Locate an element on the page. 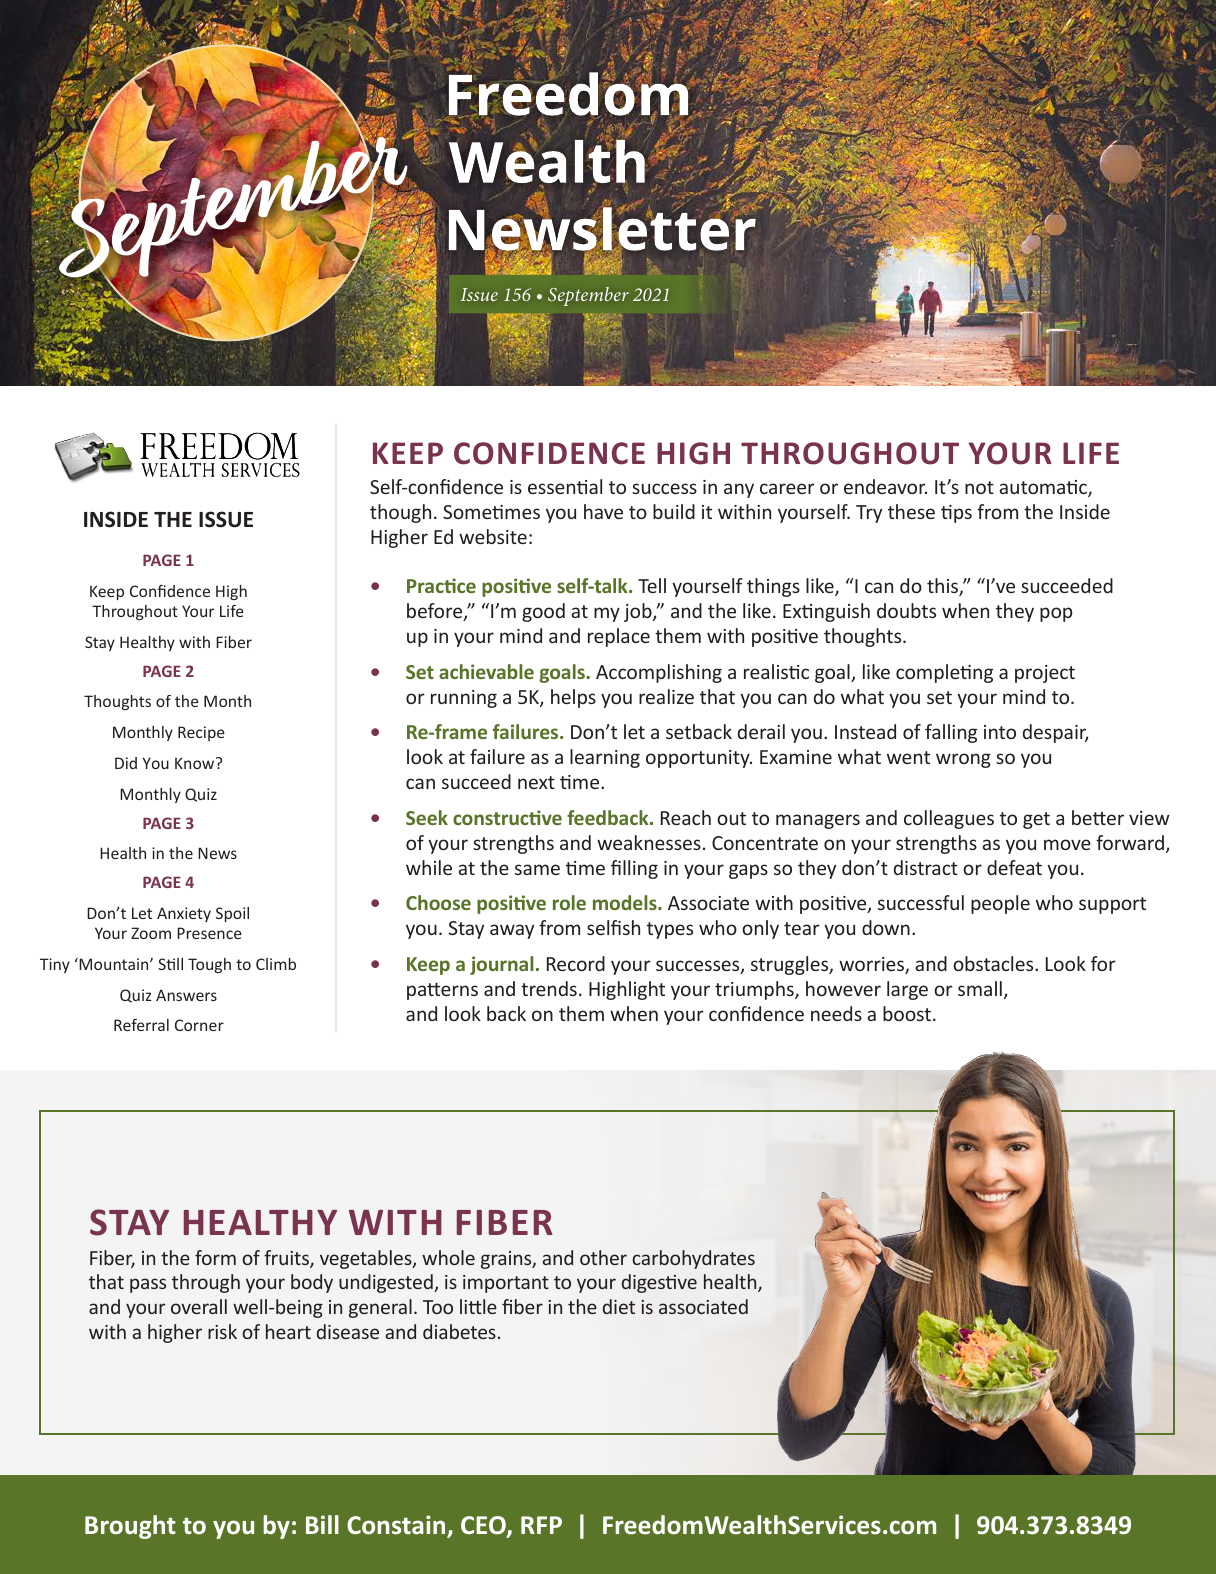 The height and width of the page is (1574, 1216). diet is located at coordinates (619, 1306).
